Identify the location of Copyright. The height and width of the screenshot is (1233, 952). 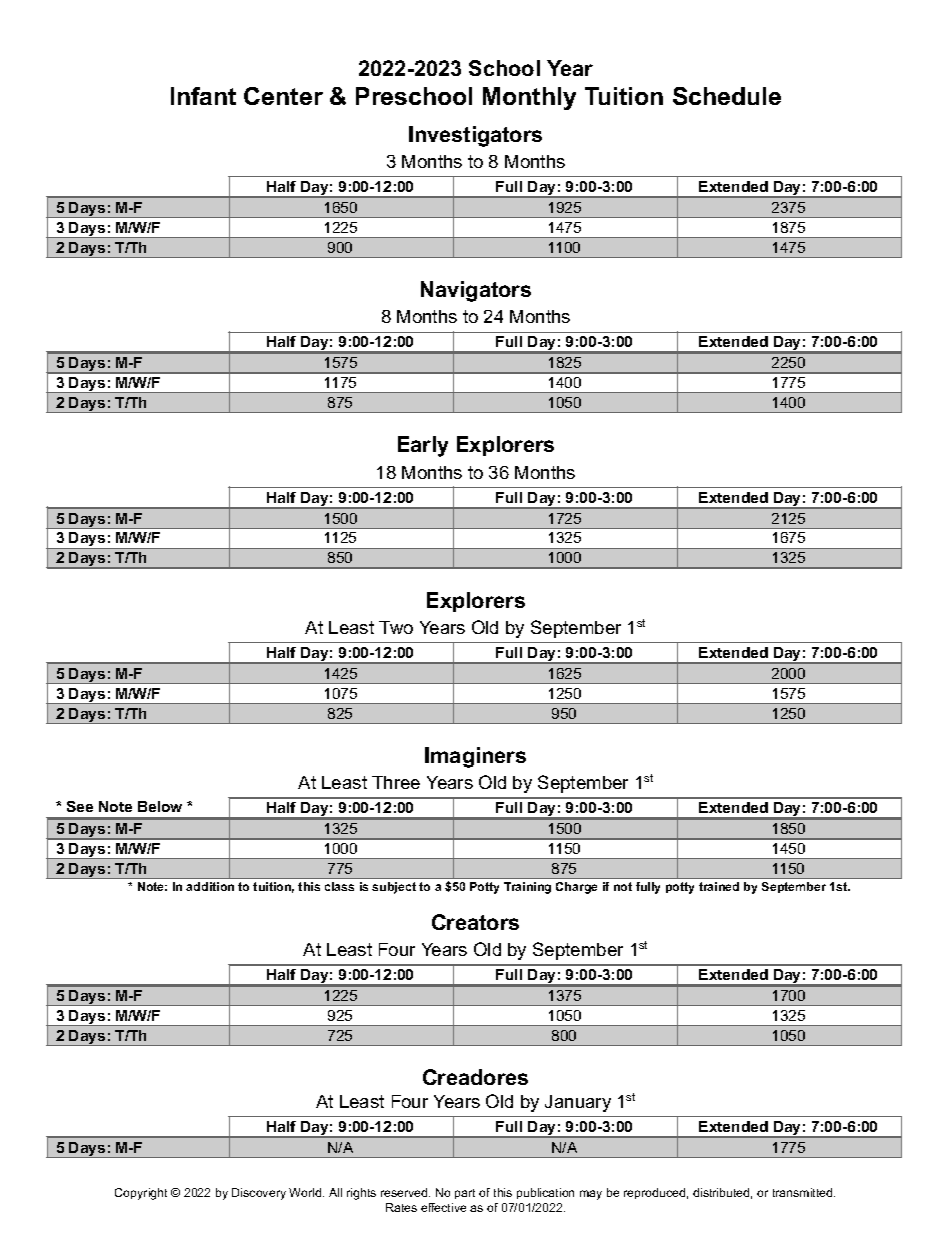
(141, 1194).
